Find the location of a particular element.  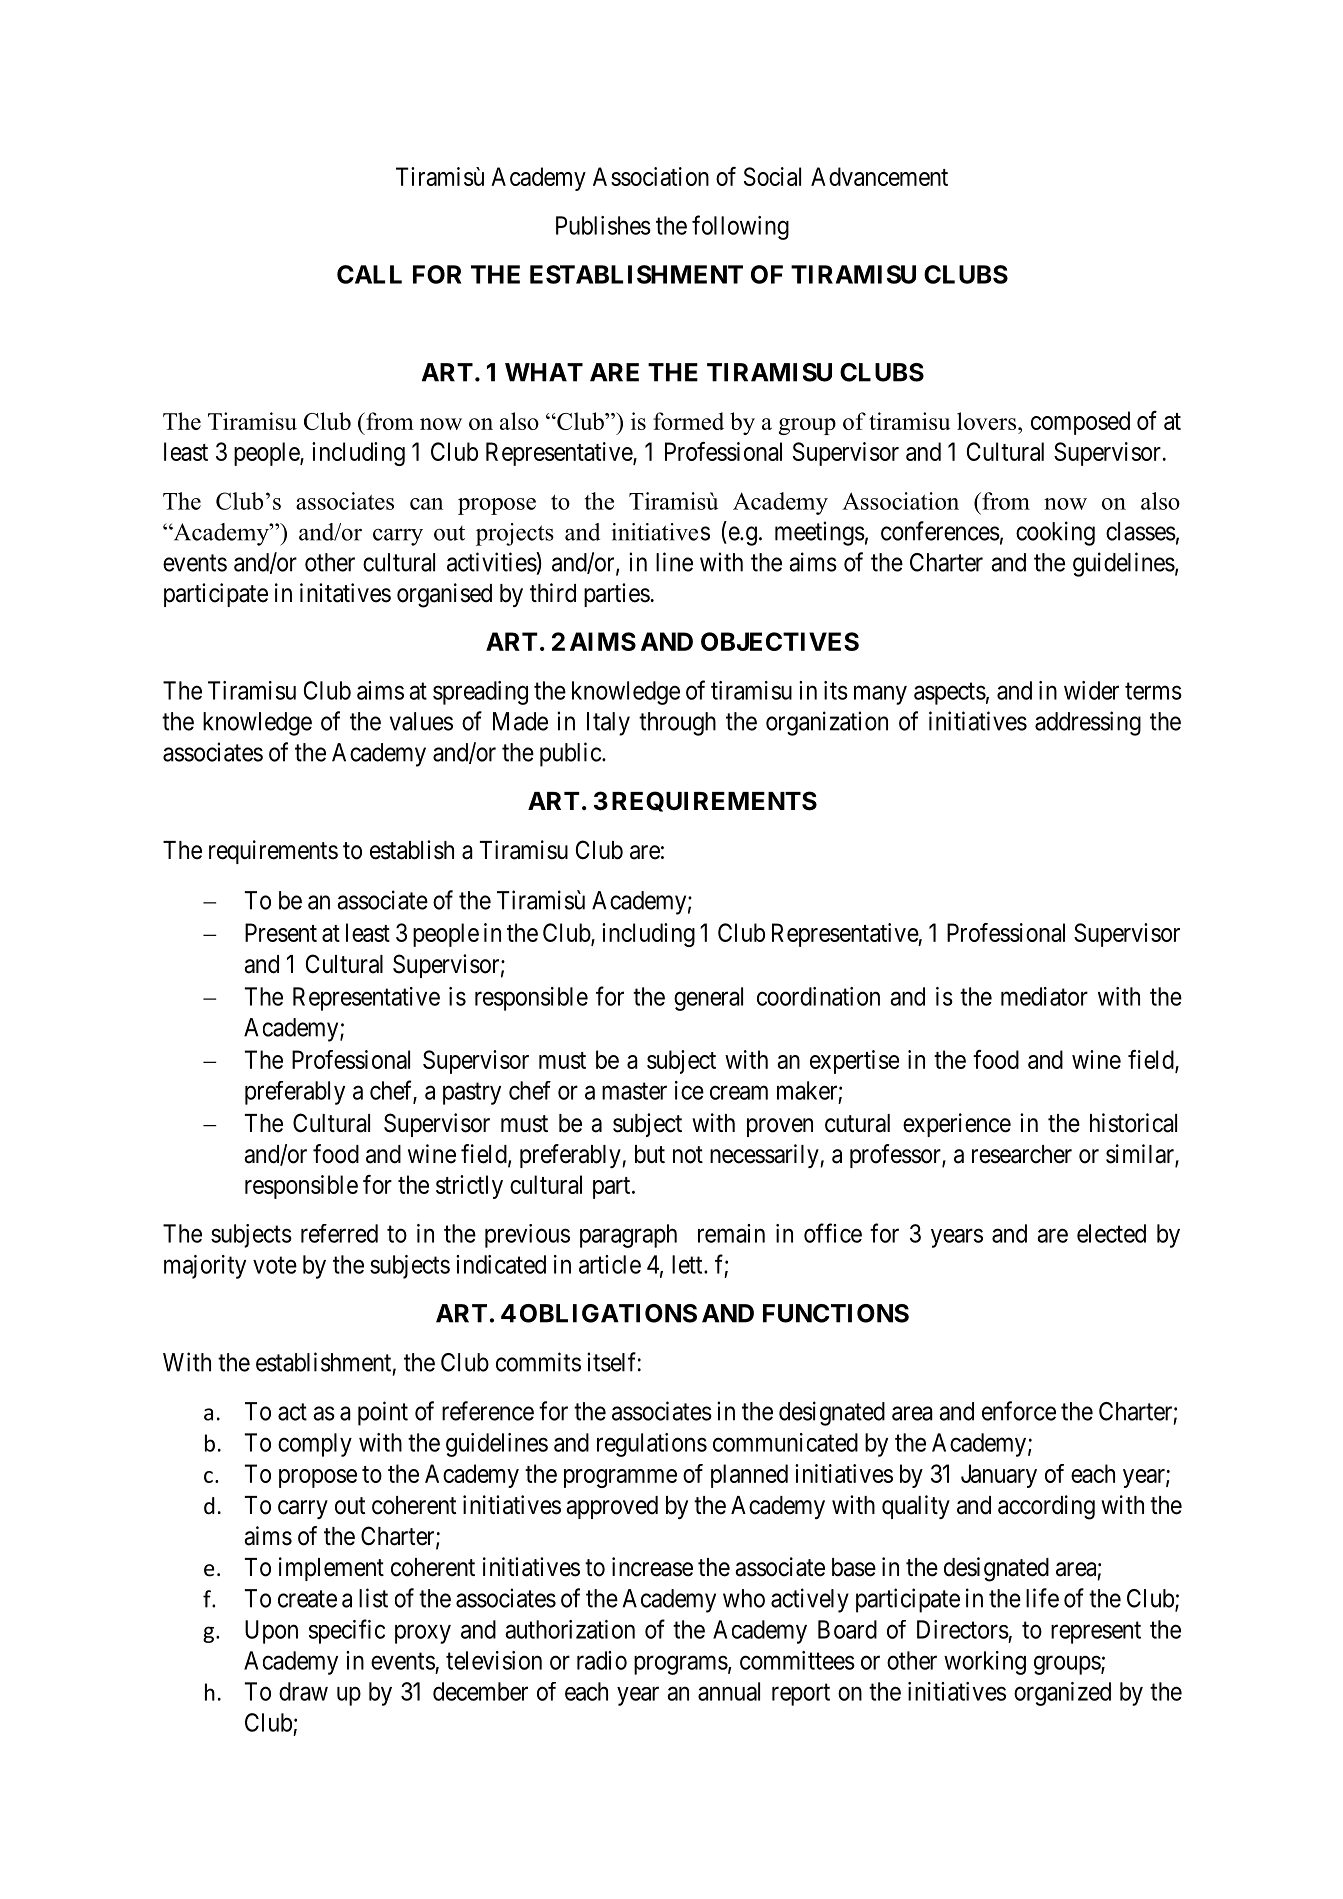

programs is located at coordinates (681, 1665).
